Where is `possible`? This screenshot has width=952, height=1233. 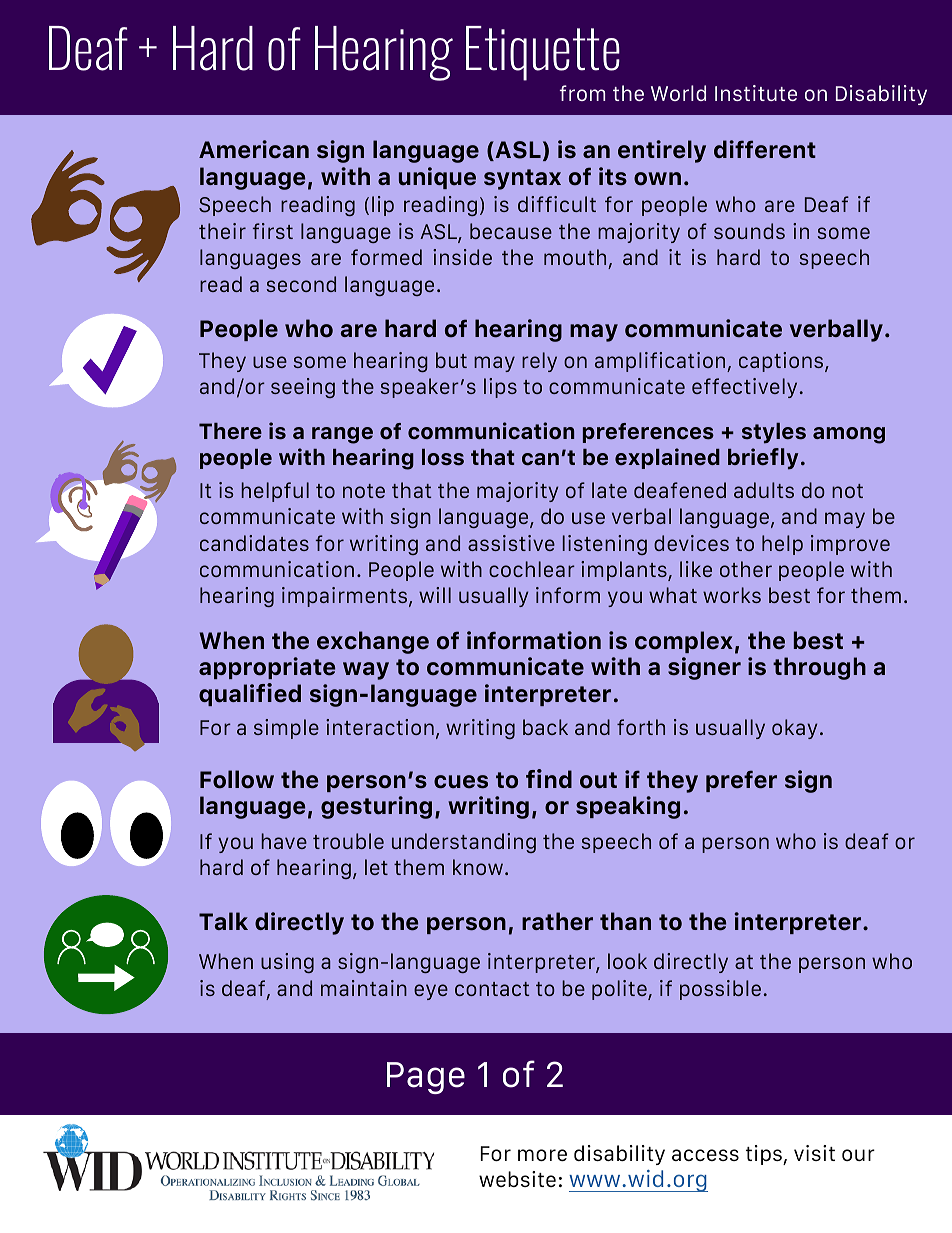 possible is located at coordinates (720, 990).
